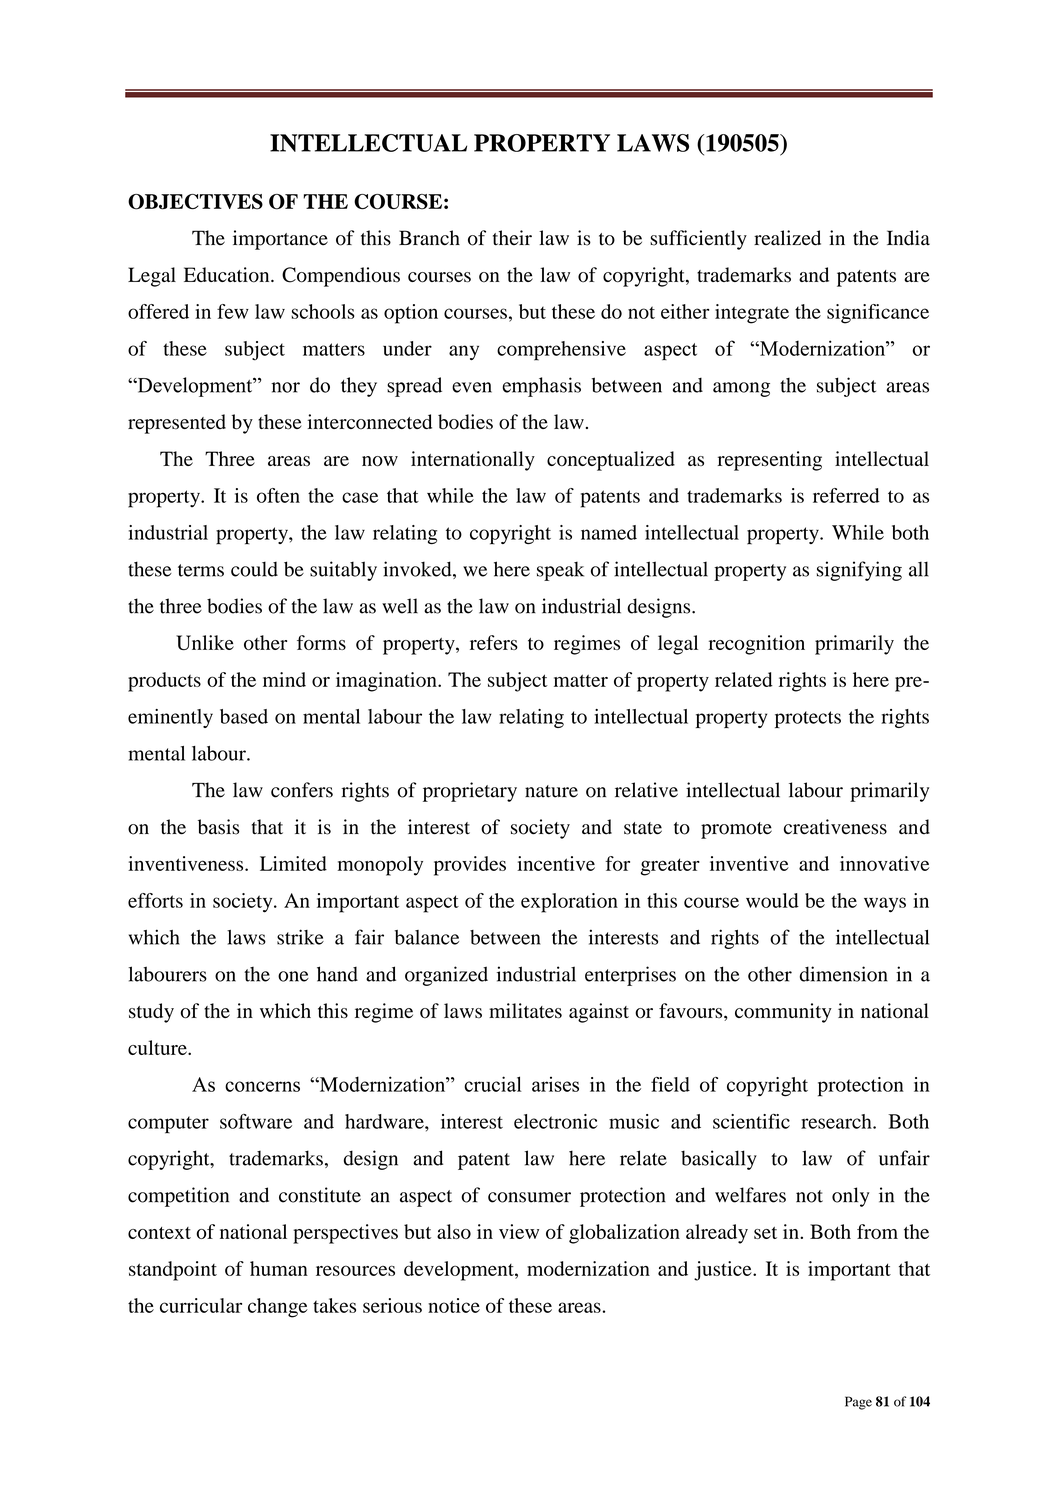 Image resolution: width=1058 pixels, height=1497 pixels. What do you see at coordinates (835, 827) in the image?
I see `creativeness` at bounding box center [835, 827].
